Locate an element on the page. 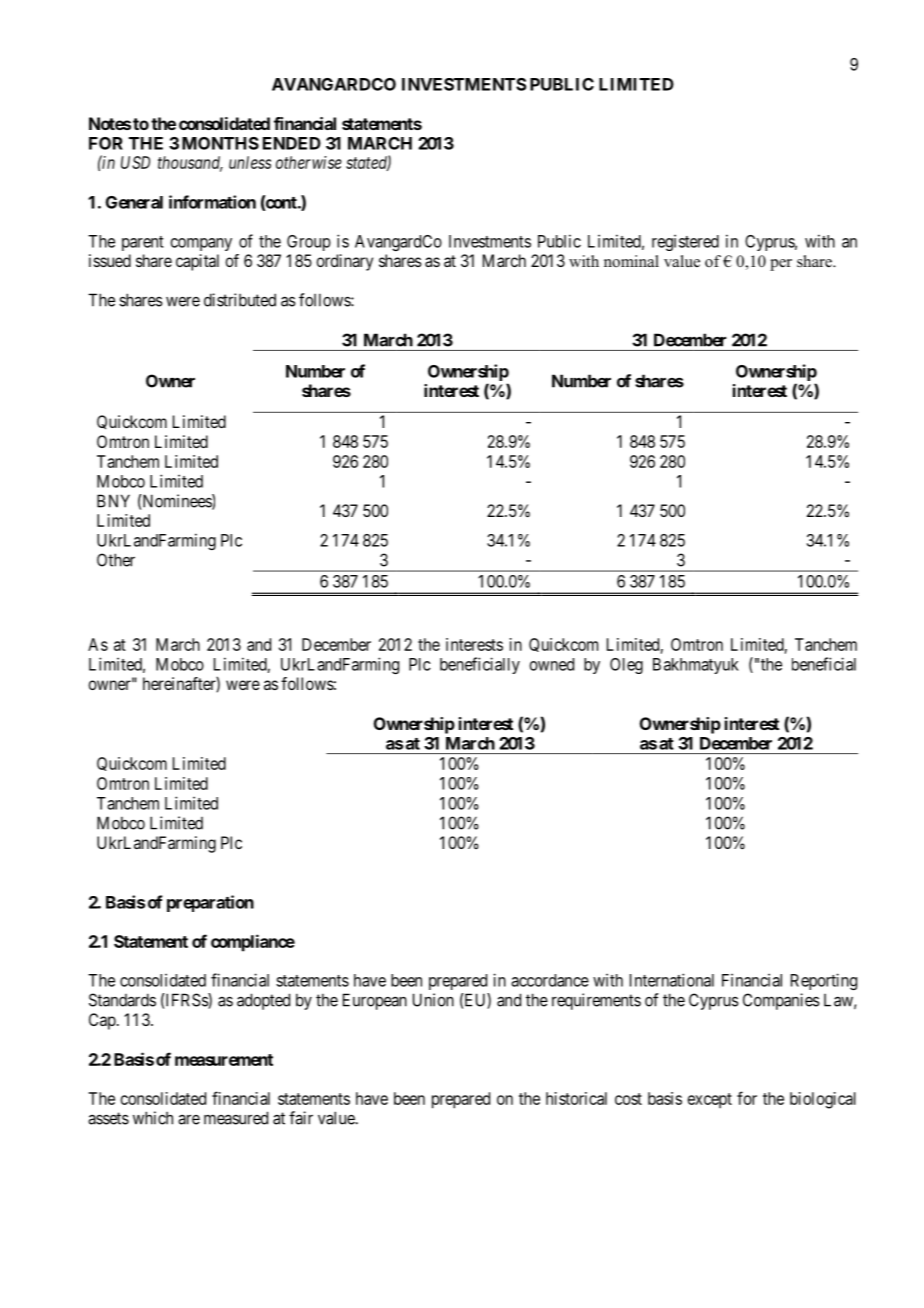 This page has width=924, height=1308. registered is located at coordinates (685, 242).
